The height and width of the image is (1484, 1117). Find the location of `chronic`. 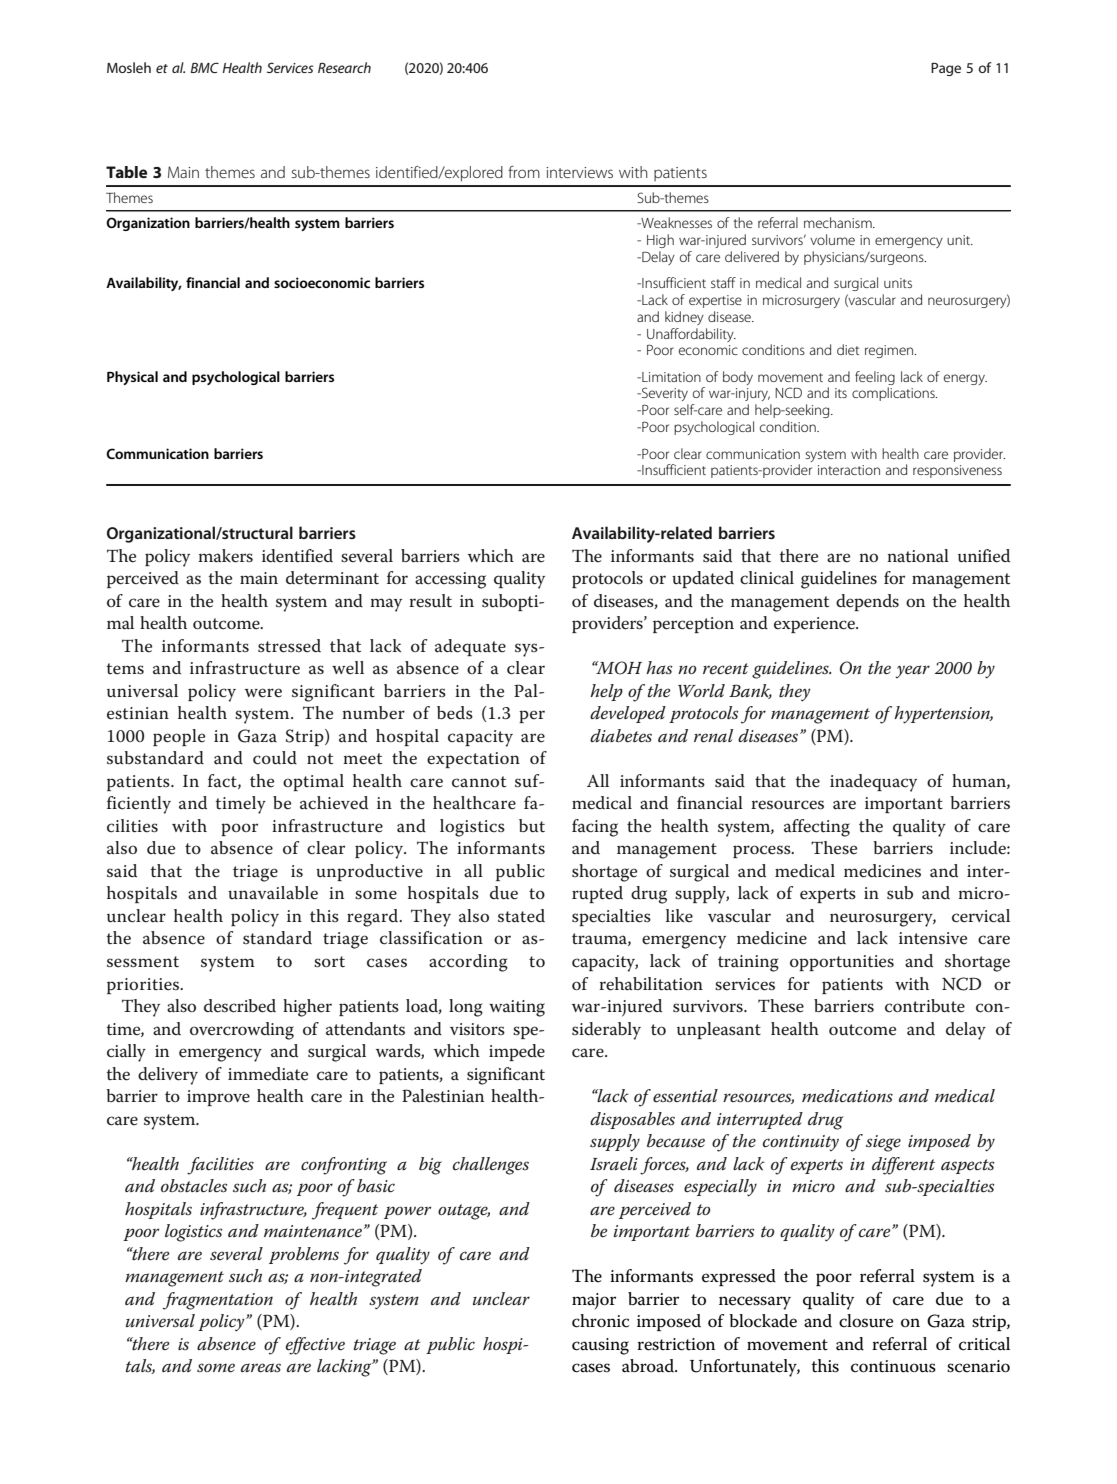

chronic is located at coordinates (600, 1321).
